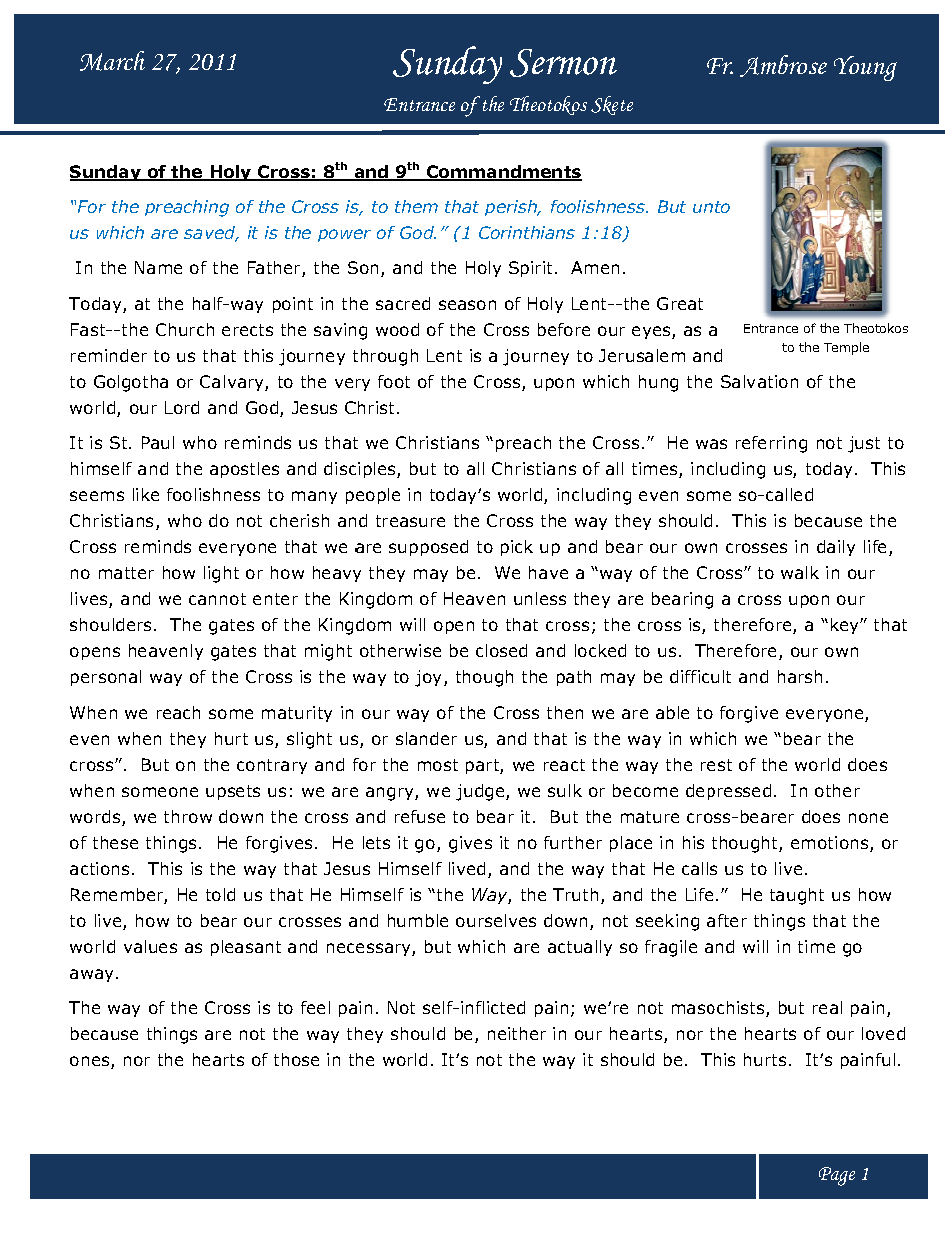 This page has height=1233, width=952. Describe the element at coordinates (837, 1176) in the page. I see `Page` at that location.
